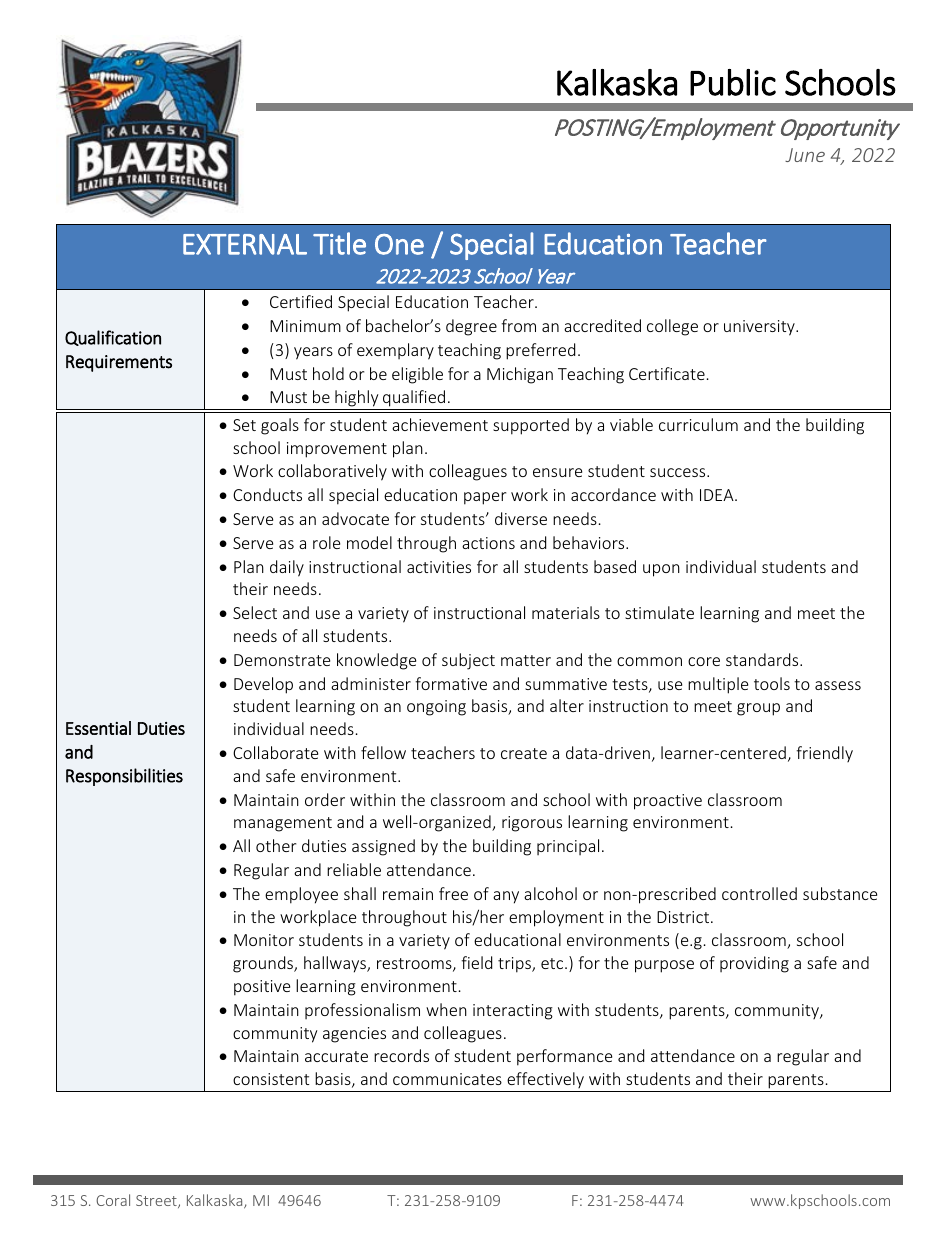 The image size is (952, 1233). Describe the element at coordinates (124, 777) in the page. I see `Responsibilities` at that location.
